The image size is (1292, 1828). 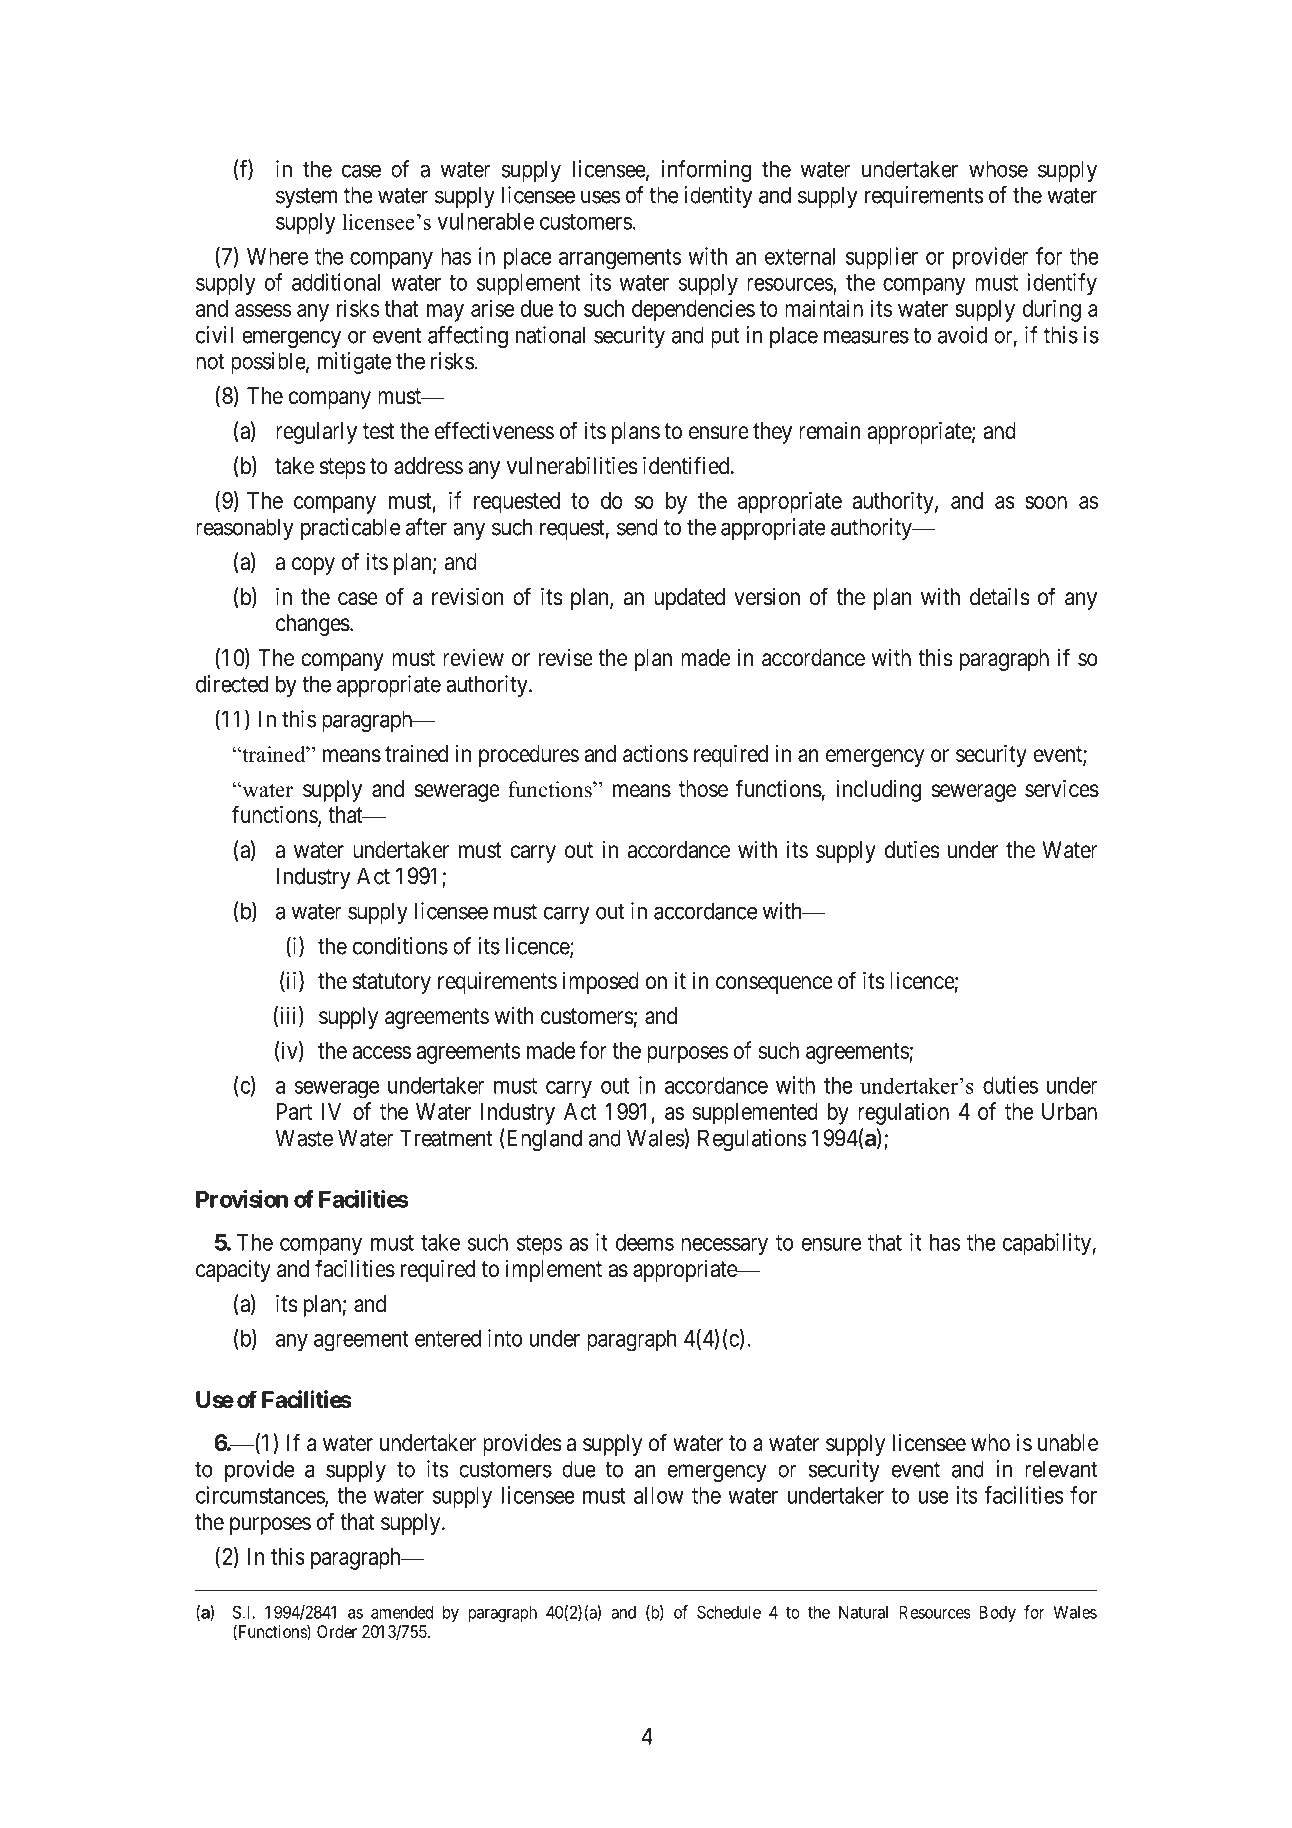 I want to click on capacity, so click(x=233, y=1271).
